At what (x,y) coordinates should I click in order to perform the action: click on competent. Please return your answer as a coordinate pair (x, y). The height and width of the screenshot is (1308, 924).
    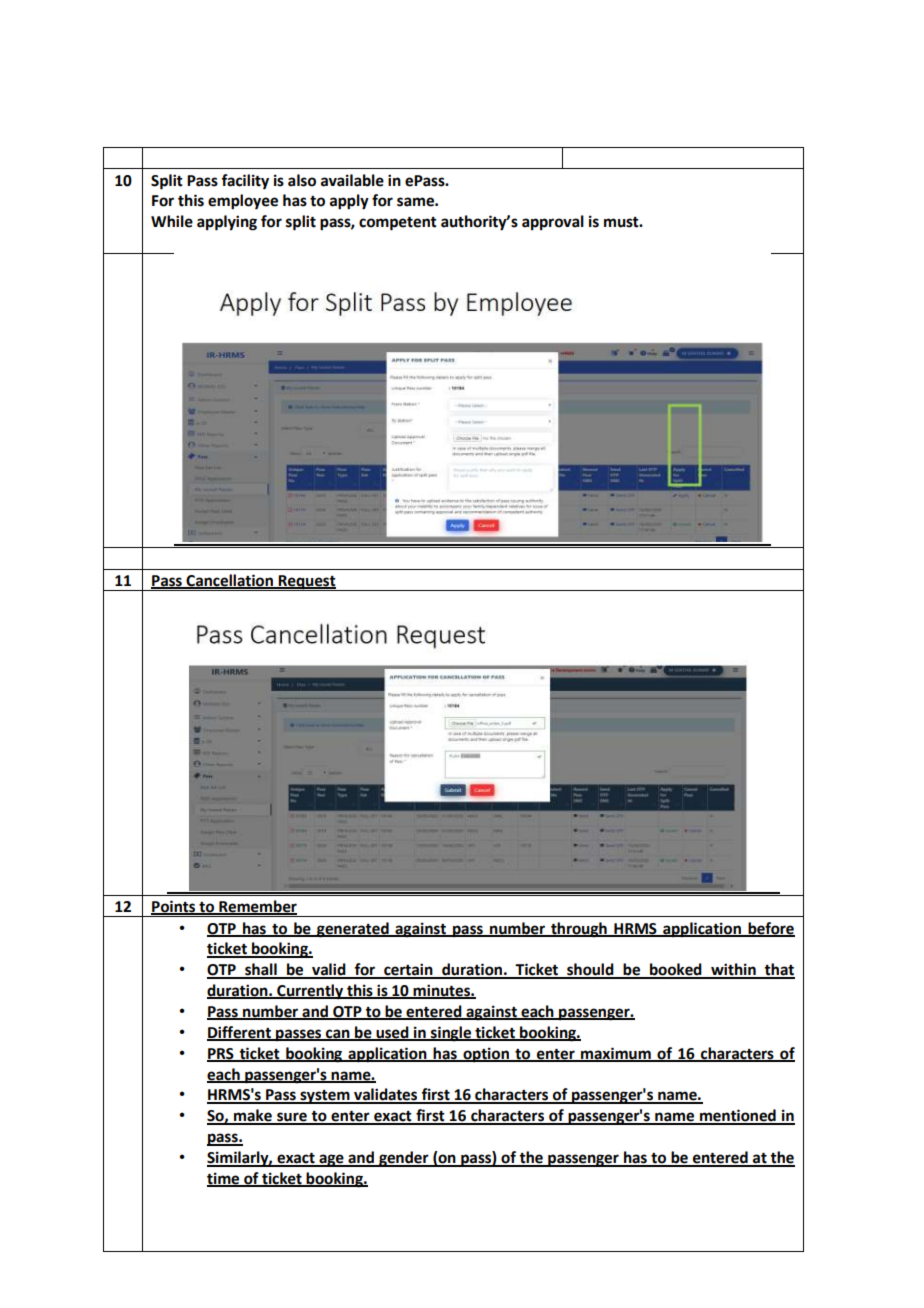
    Looking at the image, I should click on (398, 224).
